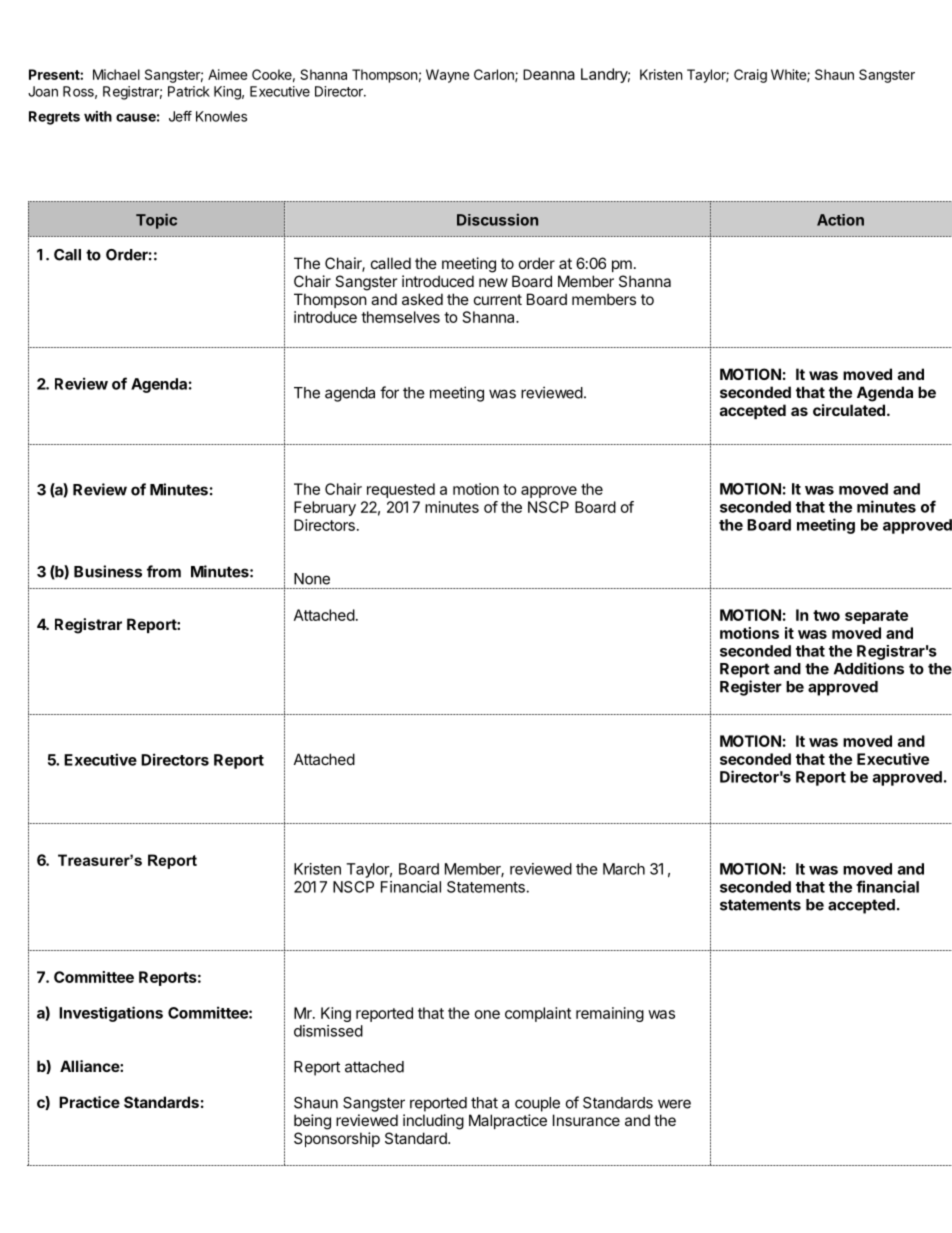 The image size is (952, 1233). Describe the element at coordinates (433, 1122) in the document. I see `including` at that location.
